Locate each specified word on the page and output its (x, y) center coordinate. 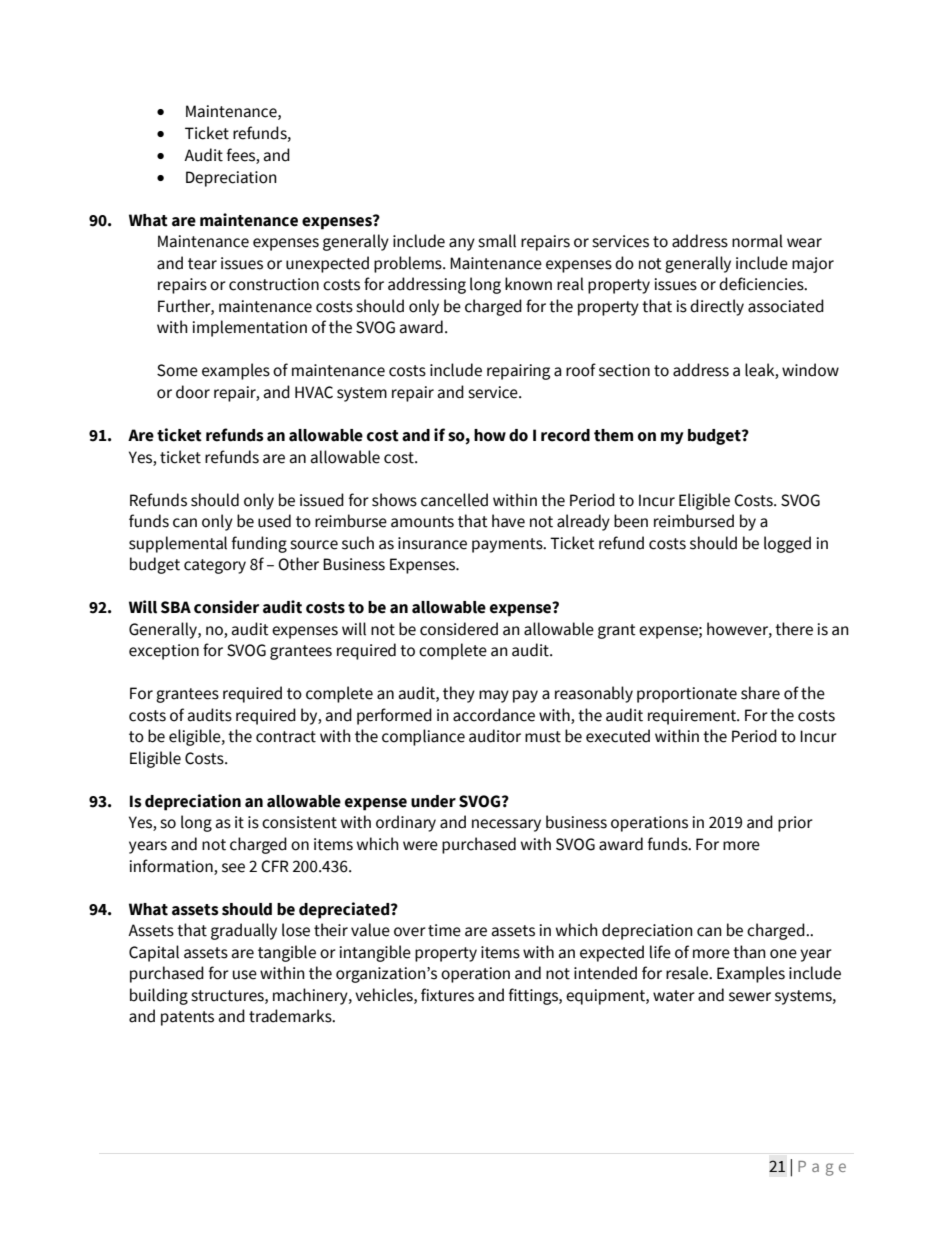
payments (508, 545)
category (215, 566)
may (494, 696)
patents (187, 1018)
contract (286, 737)
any (462, 244)
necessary (506, 825)
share (760, 693)
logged (787, 544)
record (565, 435)
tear (202, 264)
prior (795, 824)
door (193, 392)
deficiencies (762, 284)
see (233, 868)
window (810, 370)
